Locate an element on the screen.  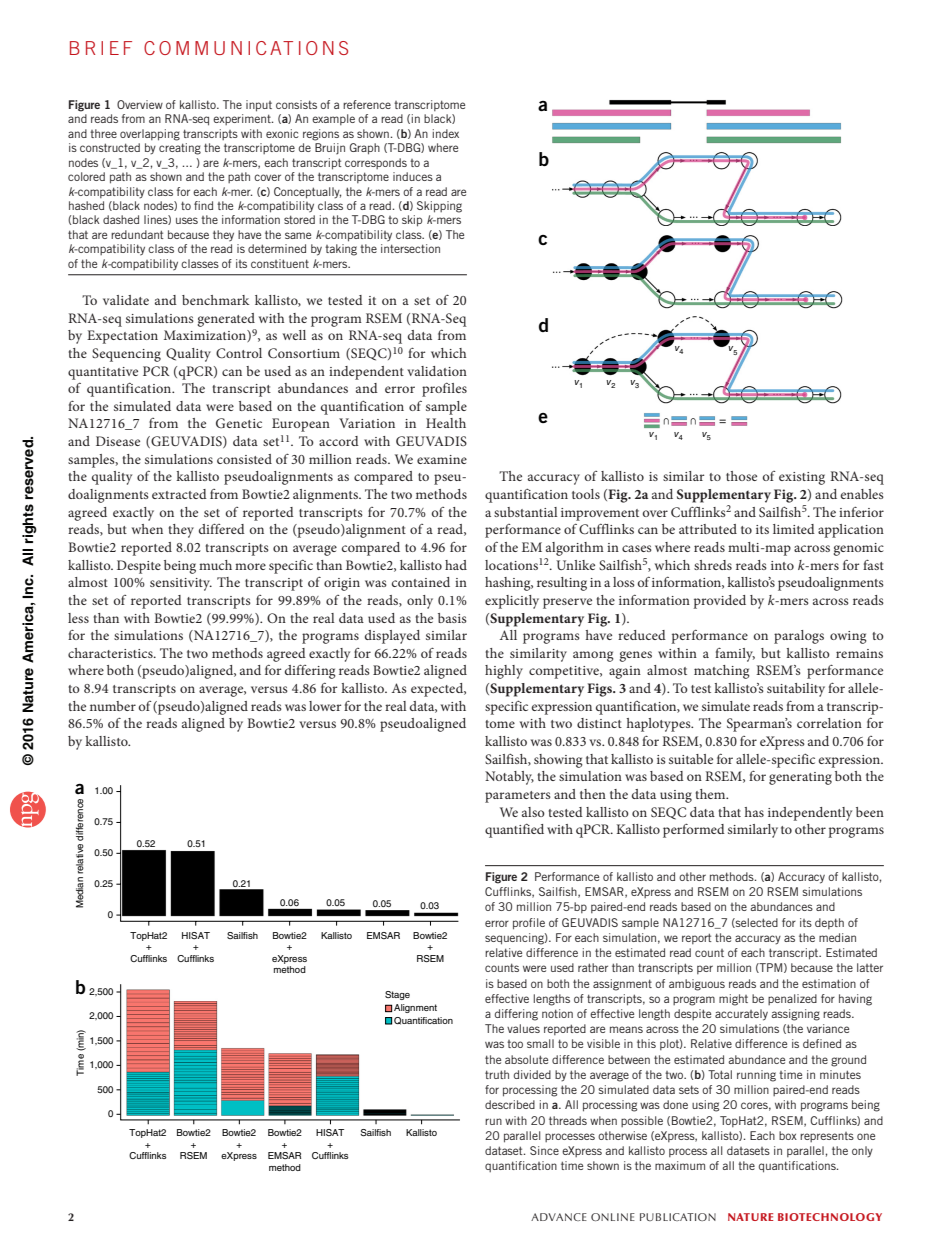
Since is located at coordinates (544, 1150).
